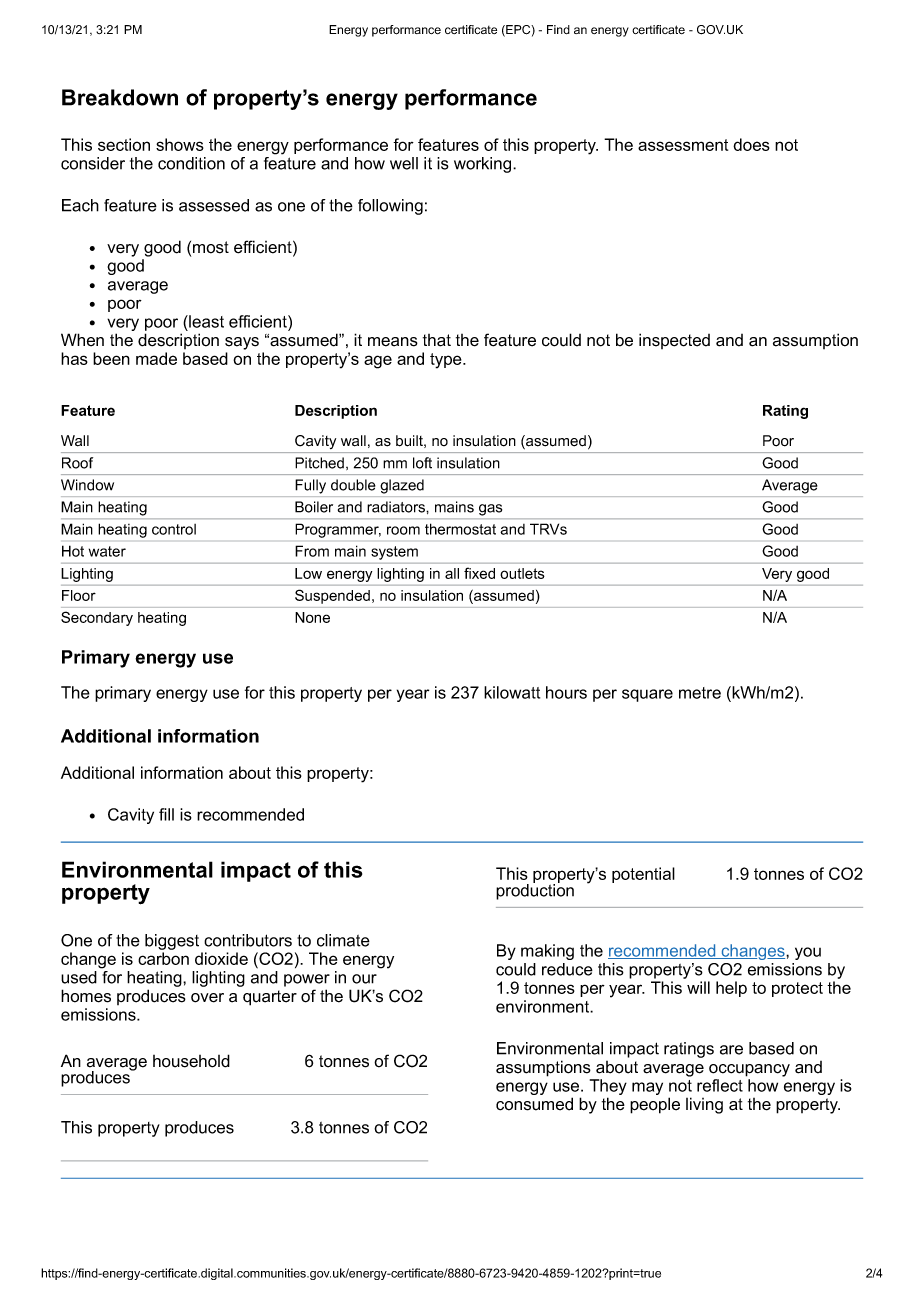 The image size is (924, 1304). I want to click on household, so click(191, 1061).
